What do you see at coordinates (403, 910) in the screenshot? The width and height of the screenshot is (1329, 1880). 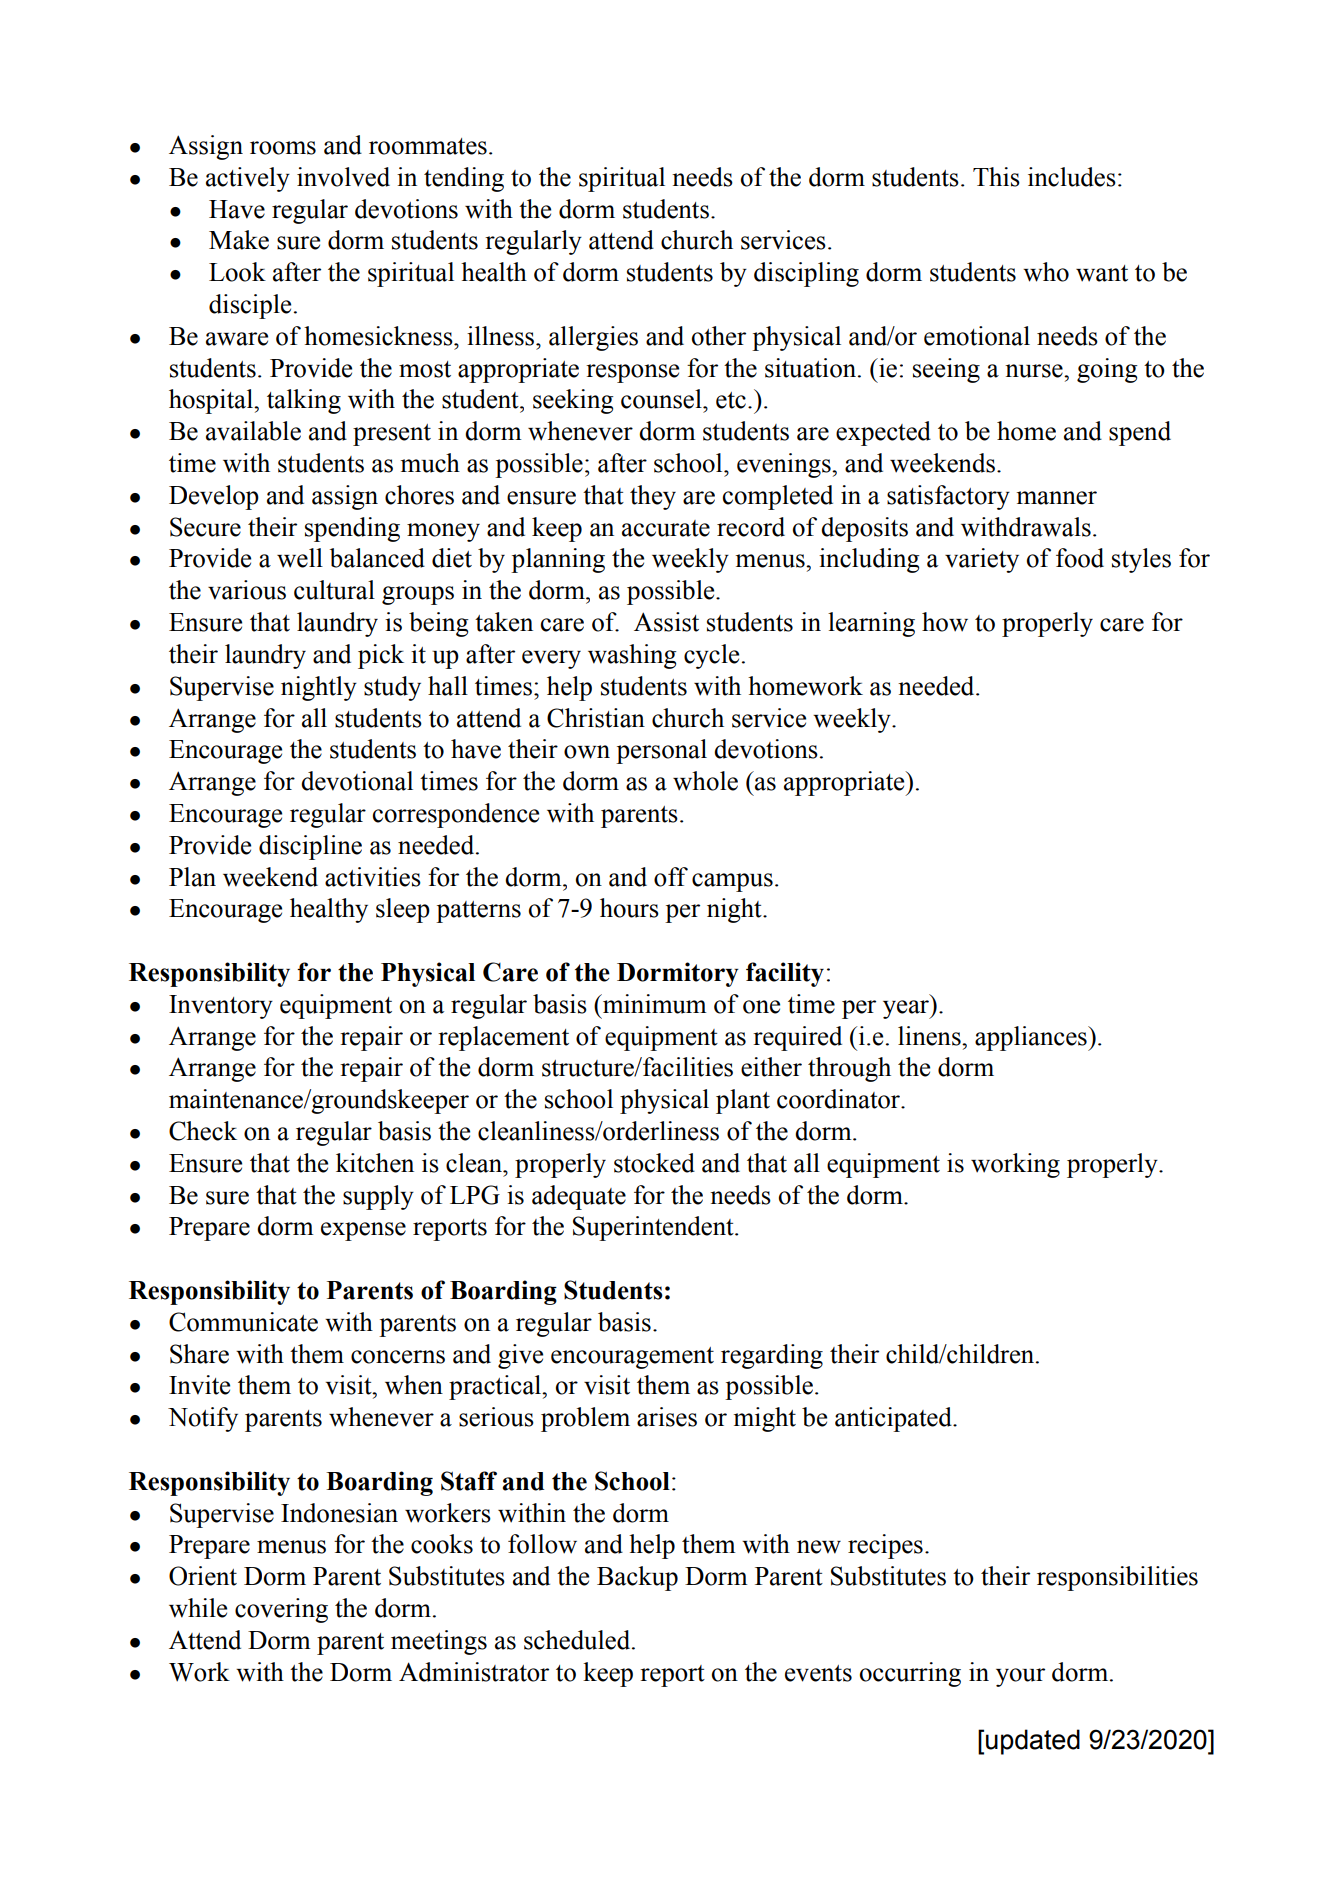 I see `sleep` at bounding box center [403, 910].
